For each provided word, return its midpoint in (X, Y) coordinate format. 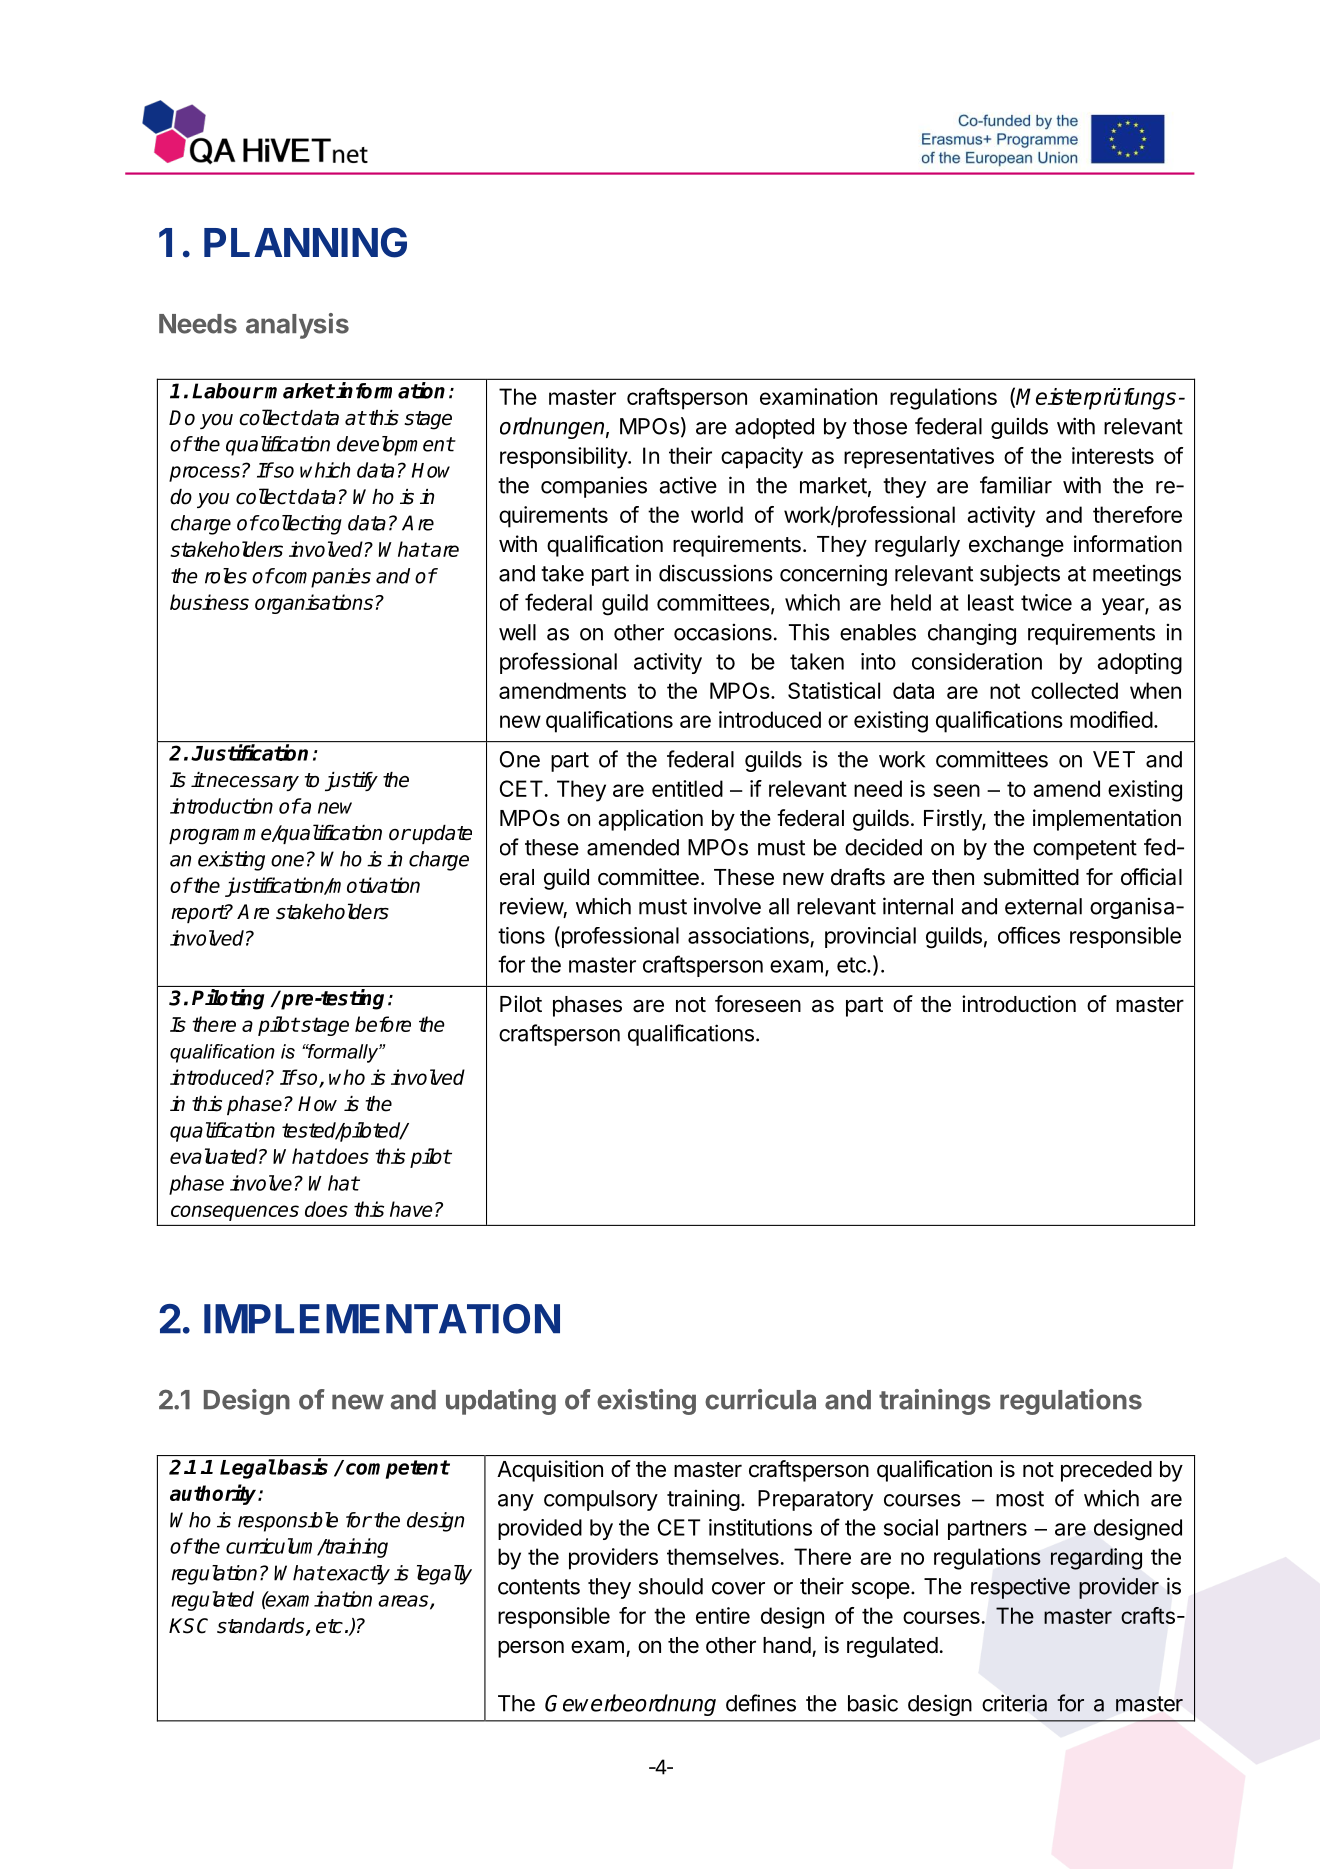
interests (1113, 455)
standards (262, 1627)
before (383, 1024)
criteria (1014, 1703)
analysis (297, 326)
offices (1029, 935)
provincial (870, 937)
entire (723, 1615)
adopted (774, 428)
